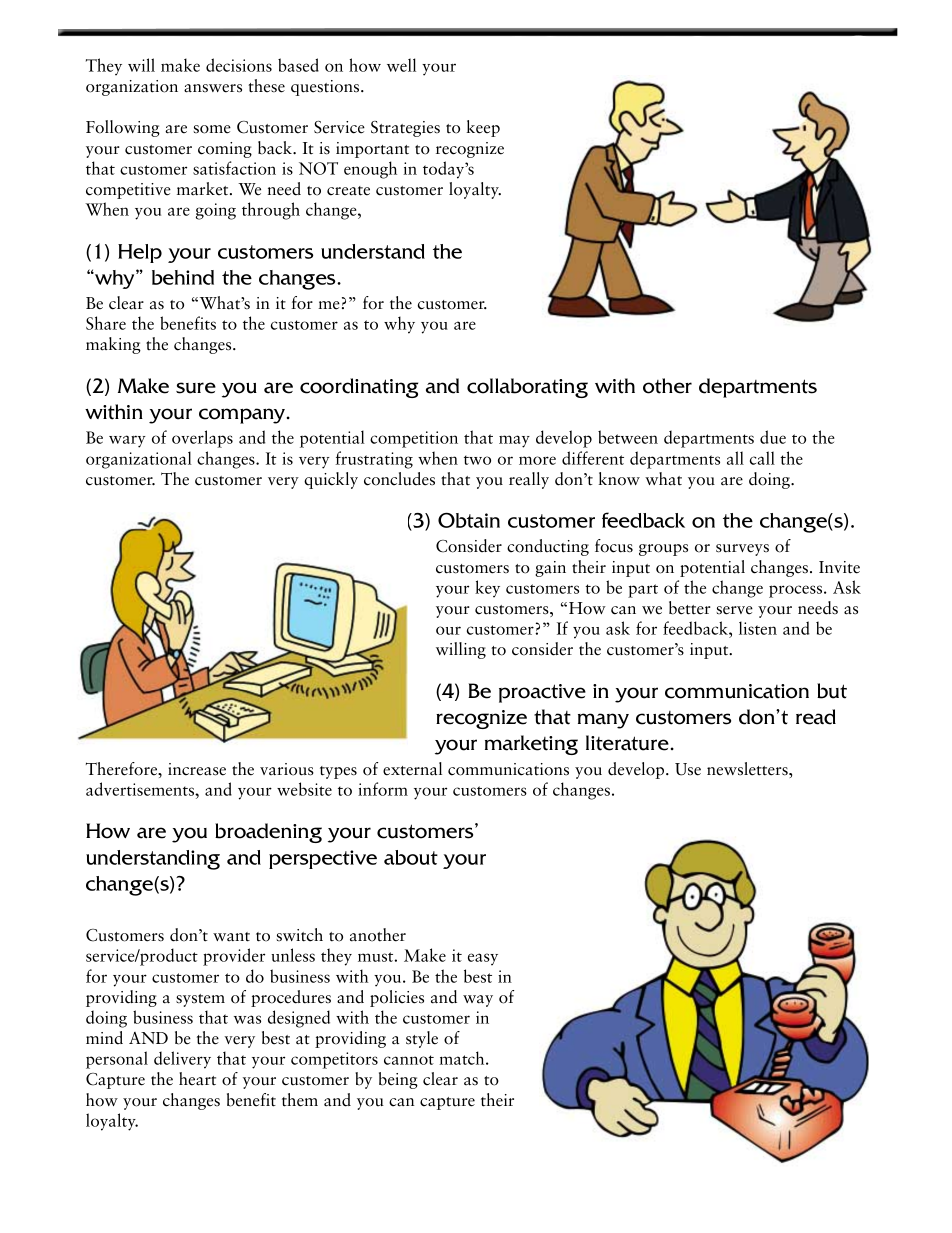  I want to click on Strategies, so click(405, 129).
